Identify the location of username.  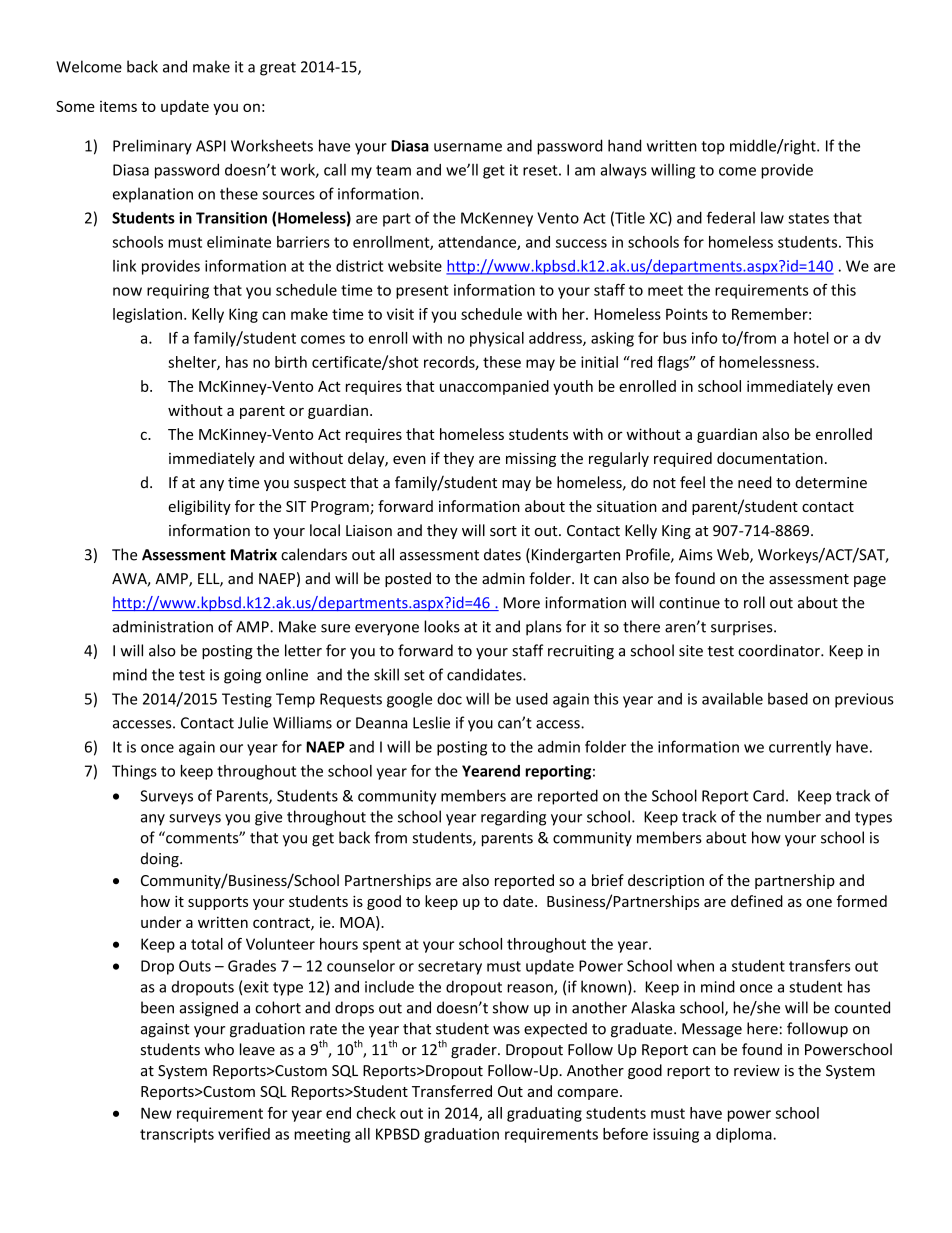
(468, 147).
